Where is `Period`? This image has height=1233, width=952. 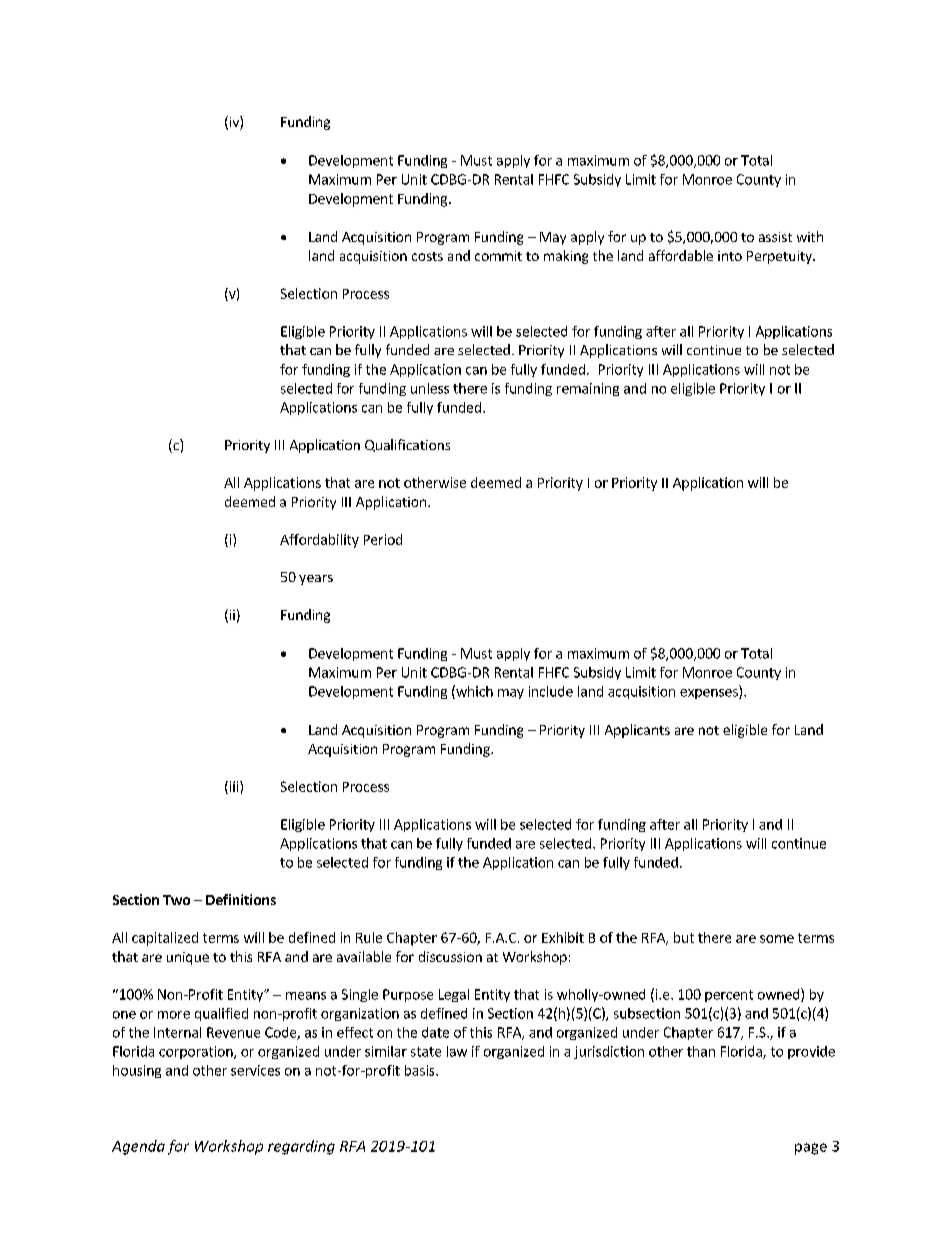 Period is located at coordinates (383, 539).
